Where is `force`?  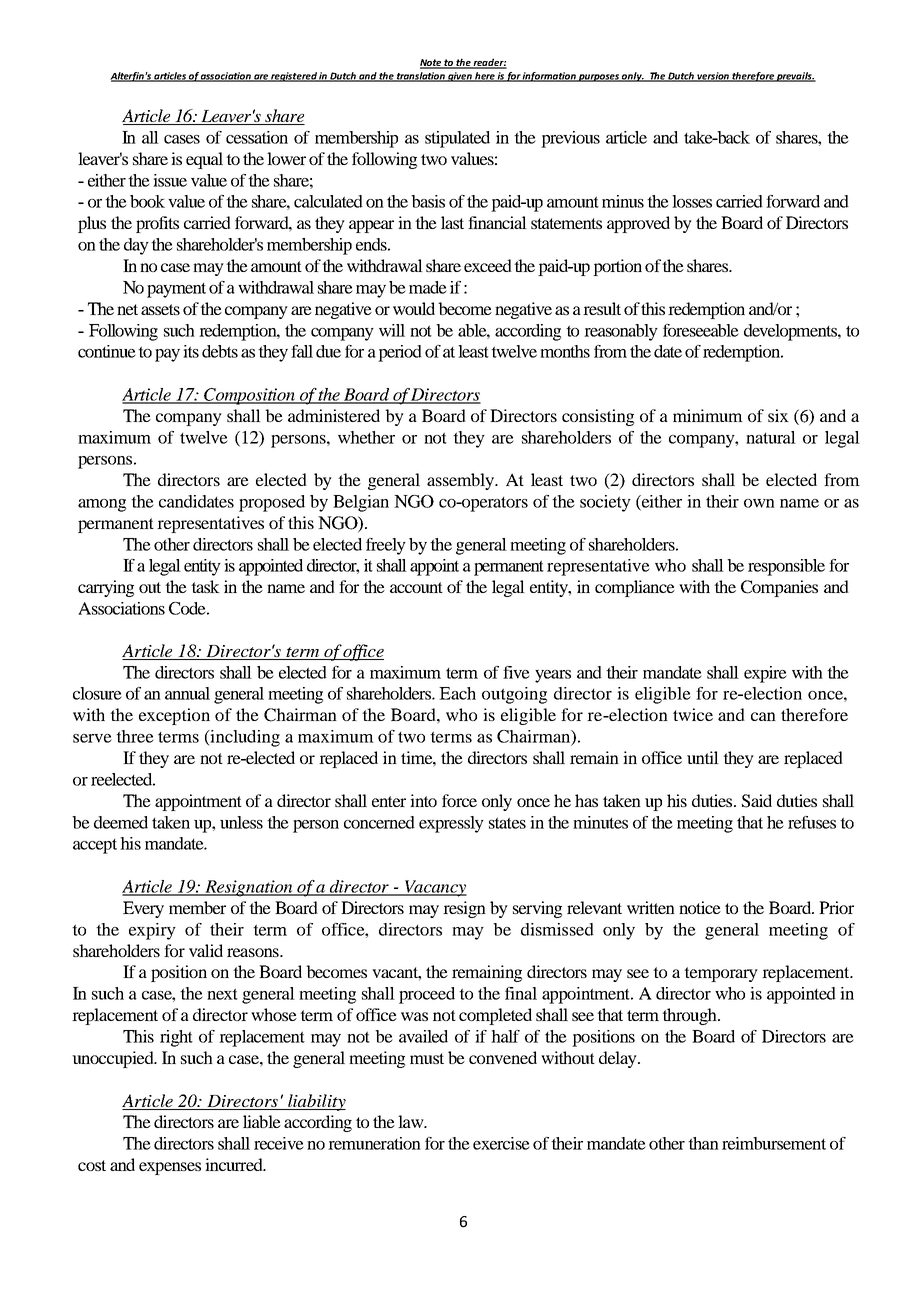
force is located at coordinates (459, 800).
